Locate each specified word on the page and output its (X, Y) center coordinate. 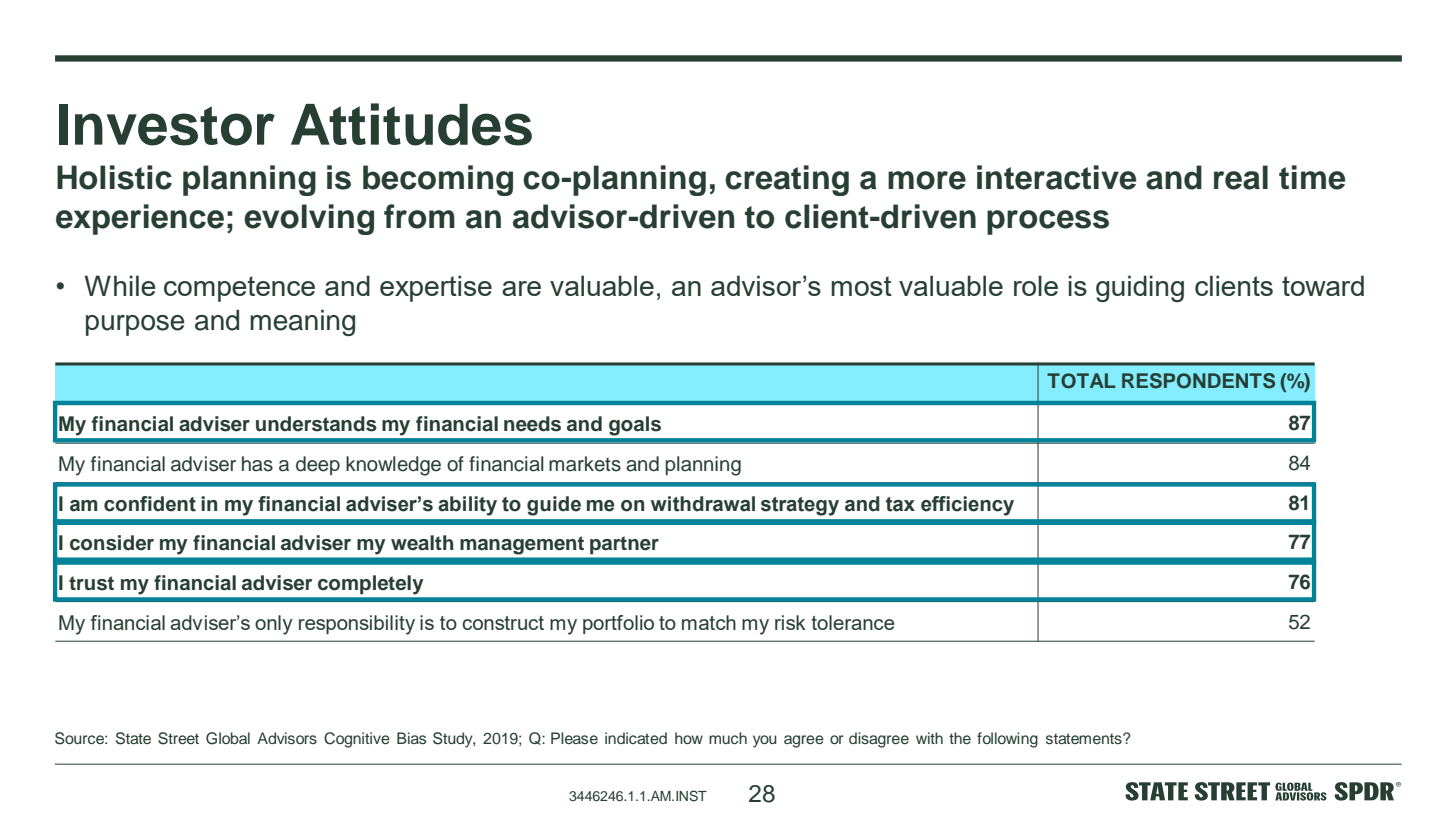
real (1241, 177)
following (1007, 740)
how (689, 738)
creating (787, 180)
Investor (167, 125)
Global (228, 738)
